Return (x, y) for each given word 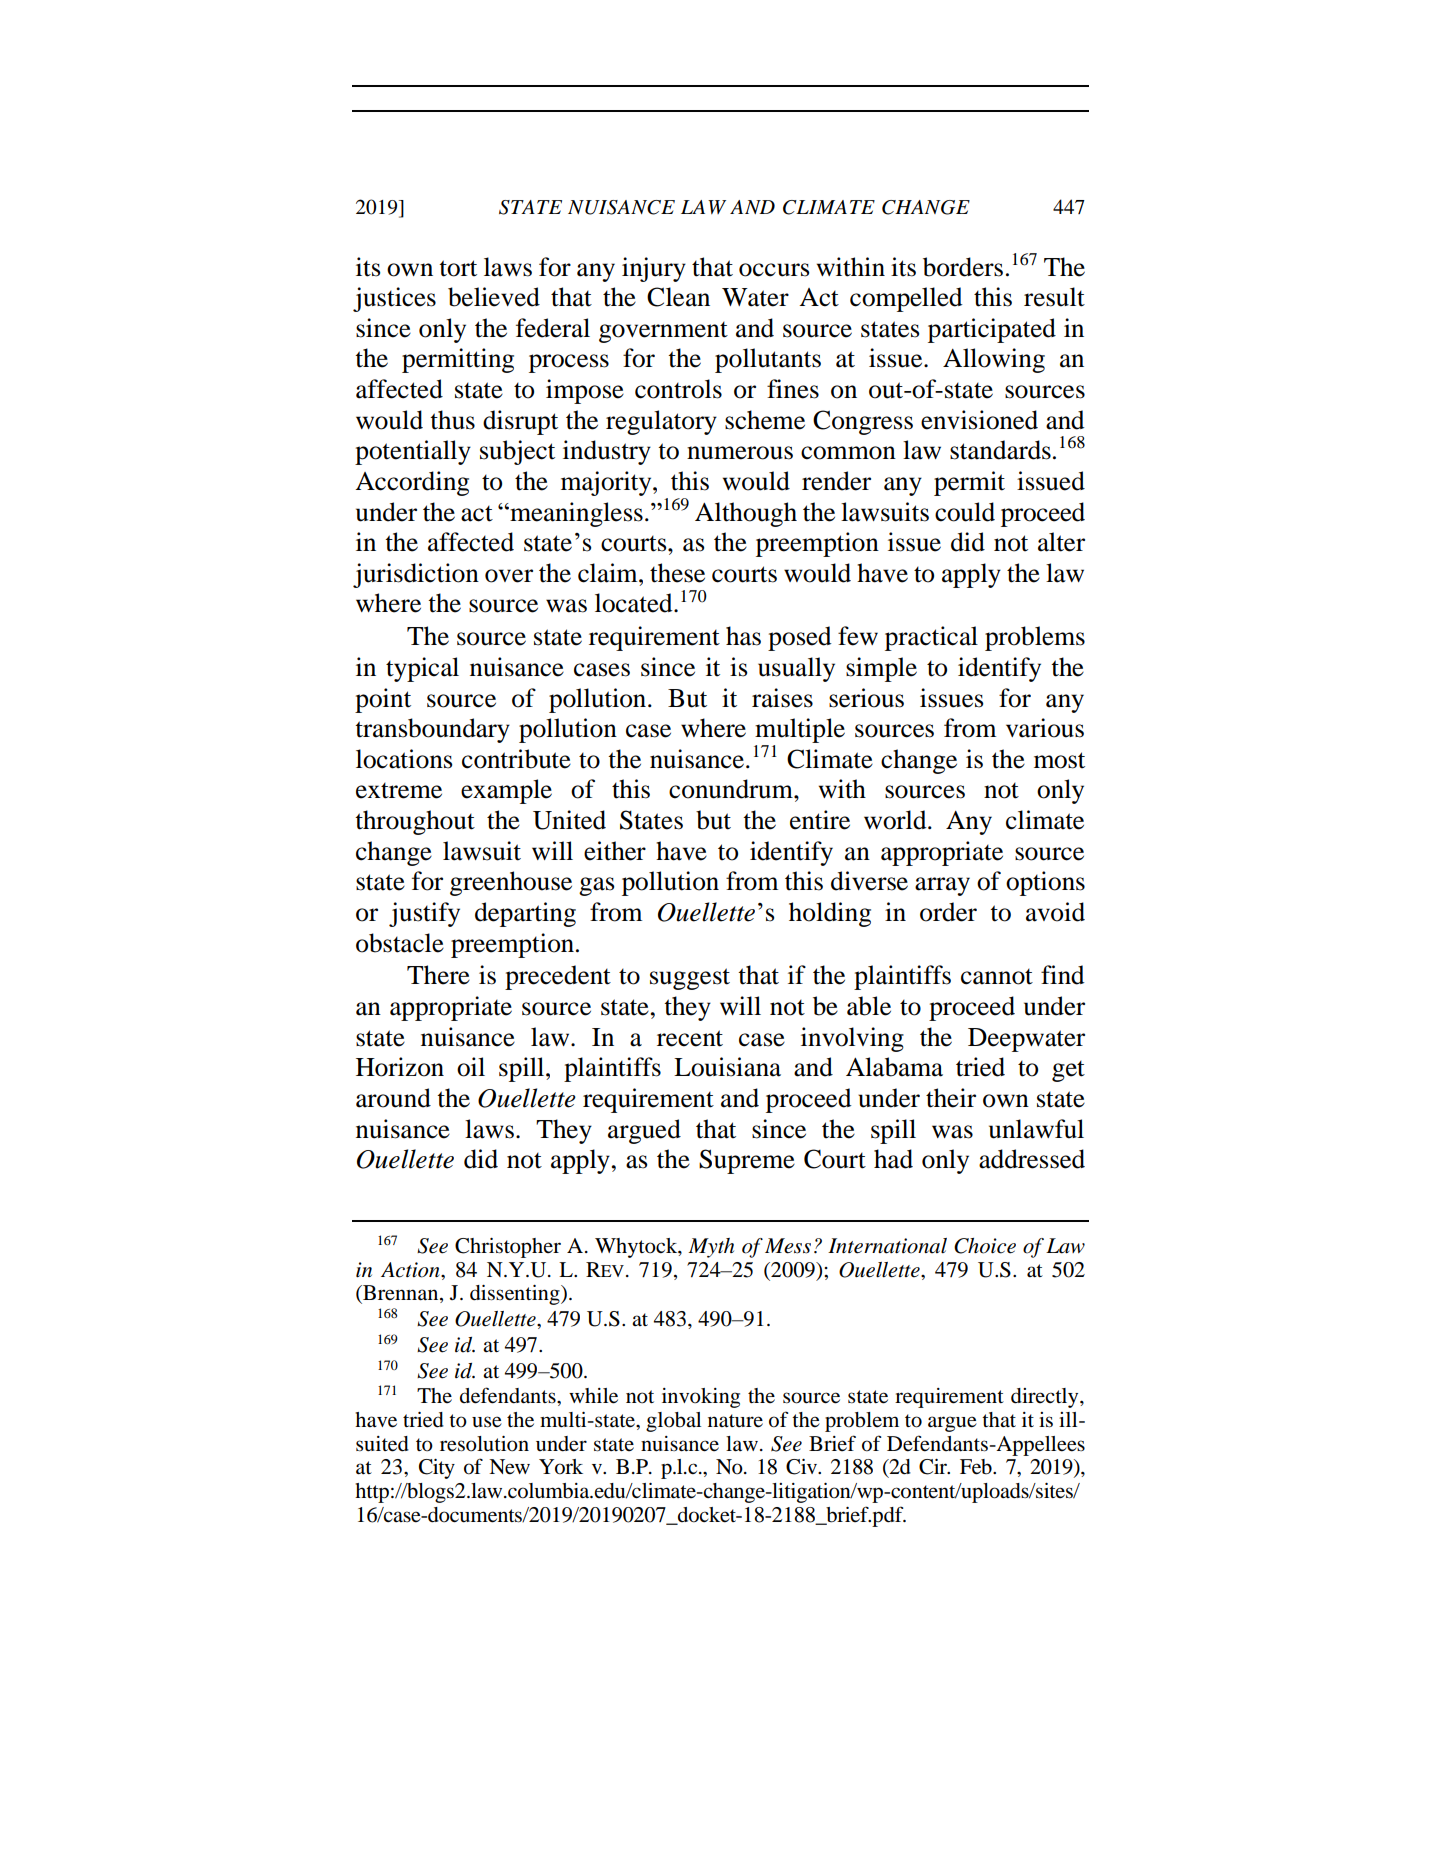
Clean (678, 297)
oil (471, 1067)
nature (735, 1421)
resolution (484, 1444)
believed (494, 297)
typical (422, 669)
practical (931, 638)
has (743, 636)
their (951, 1098)
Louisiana (727, 1067)
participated (992, 330)
